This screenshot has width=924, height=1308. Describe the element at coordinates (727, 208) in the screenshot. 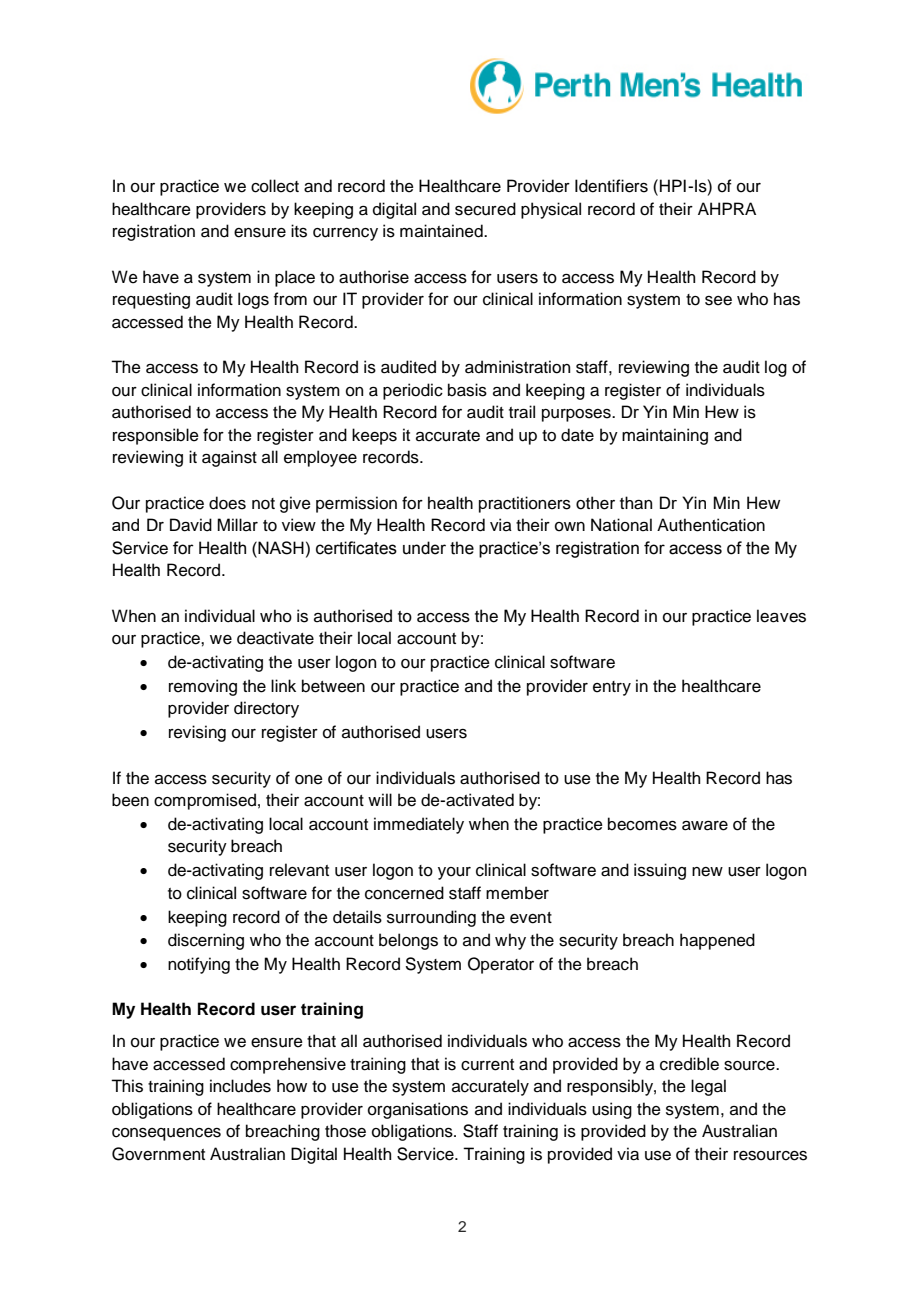

I see `AHPRA` at that location.
